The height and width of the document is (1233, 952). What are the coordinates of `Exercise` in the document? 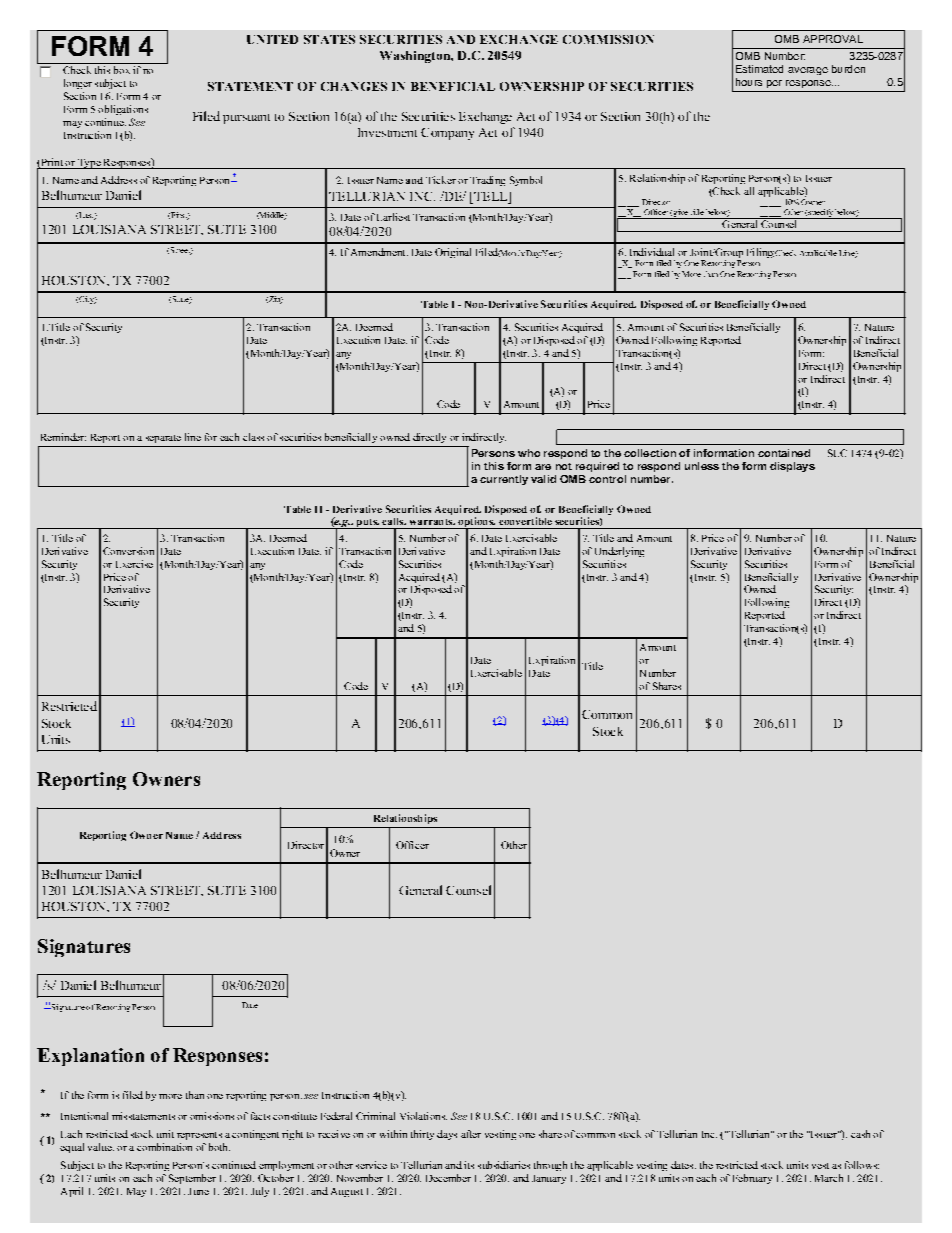 It's located at (134, 564).
